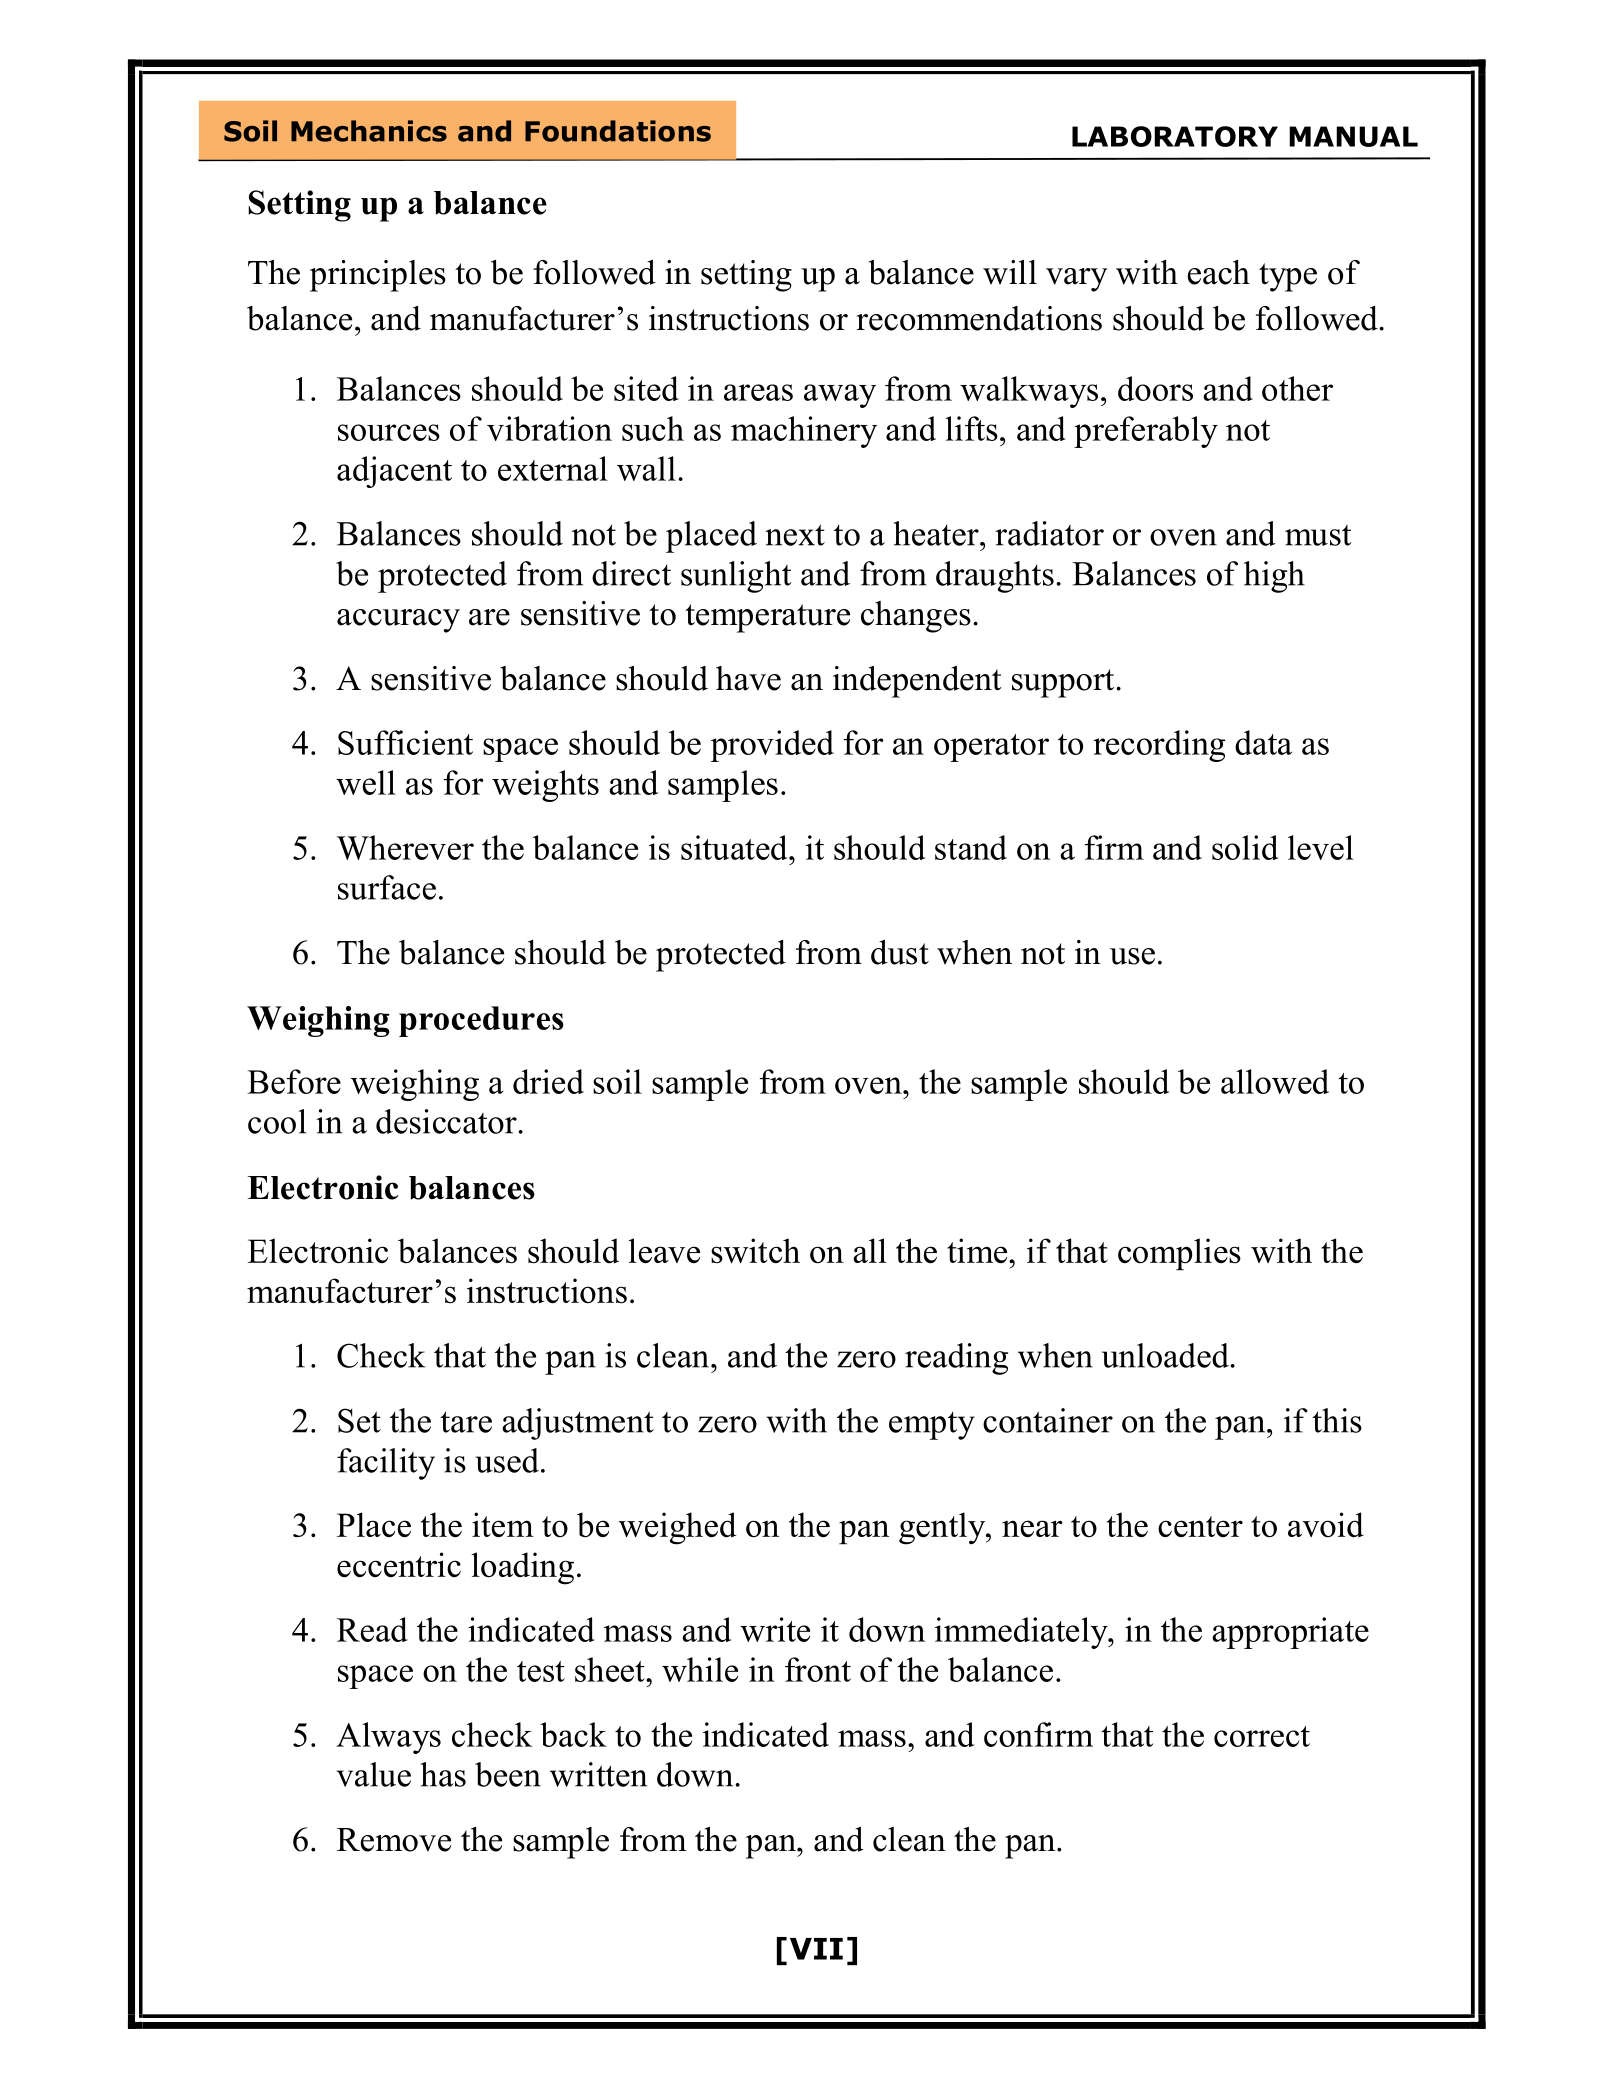 The height and width of the document is (2090, 1615). I want to click on data, so click(1263, 742).
